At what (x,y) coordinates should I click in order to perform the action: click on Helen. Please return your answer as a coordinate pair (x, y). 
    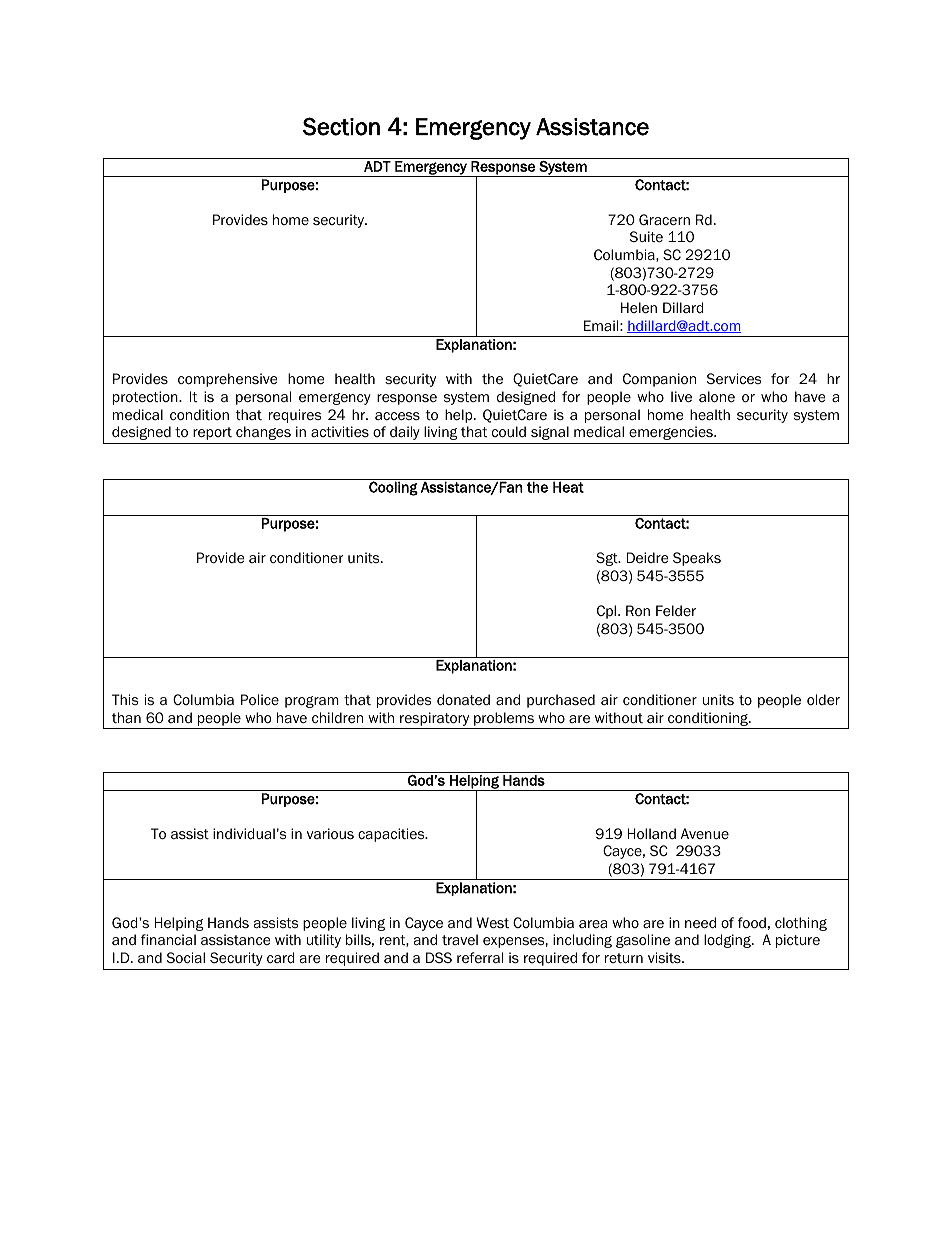
    Looking at the image, I should click on (639, 308).
